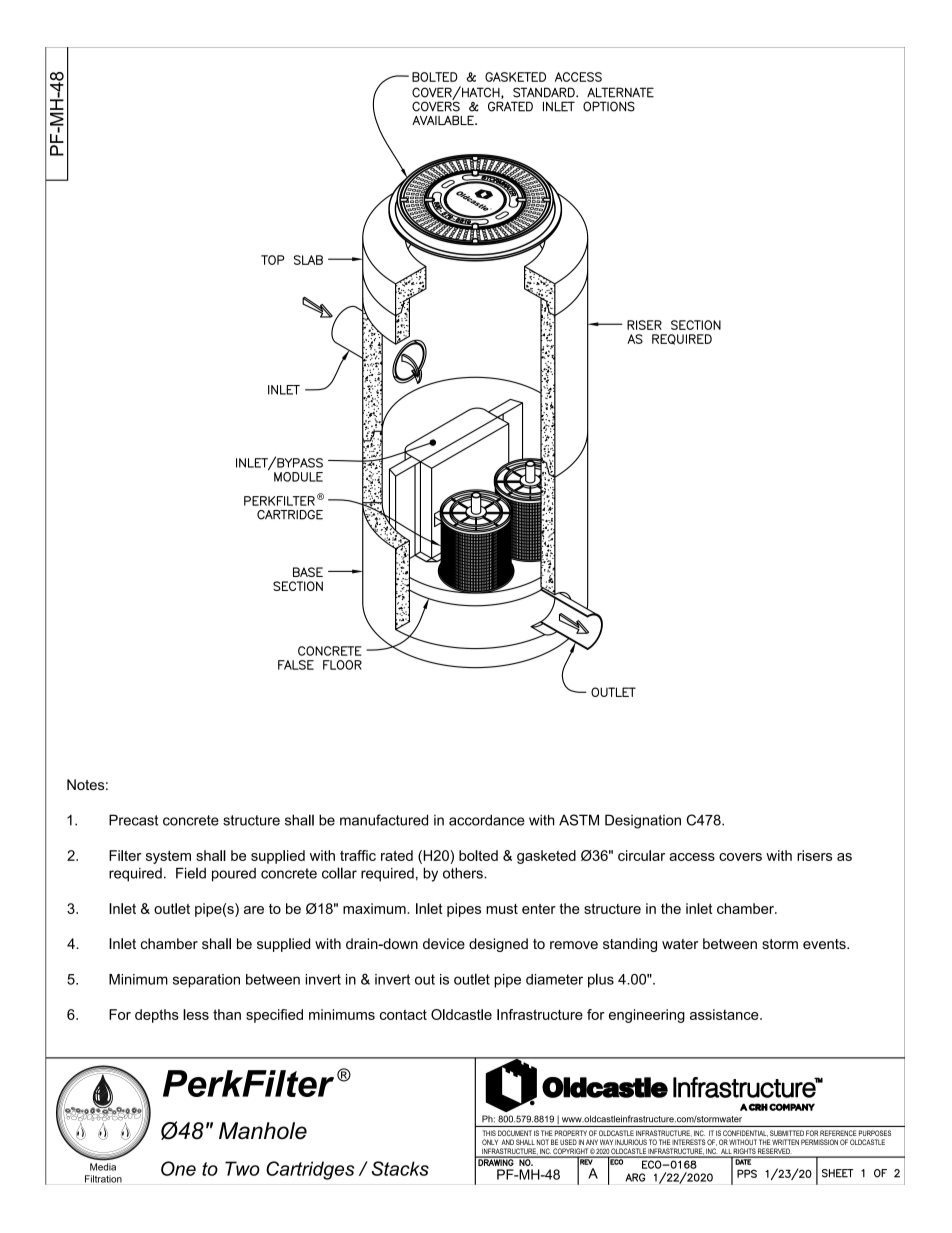  I want to click on Stacks, so click(400, 1168).
